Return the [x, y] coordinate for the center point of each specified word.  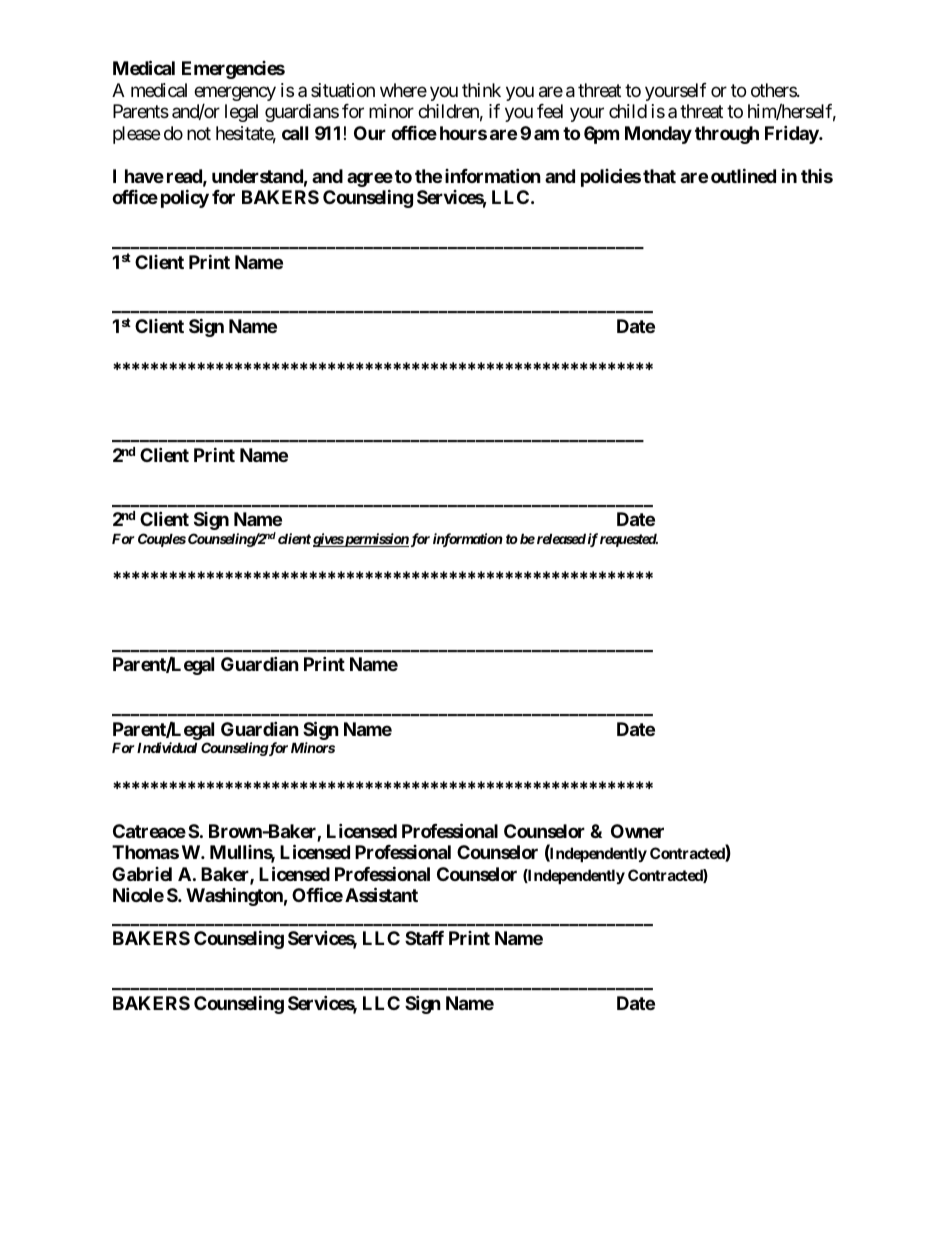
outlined [743, 175]
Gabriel [142, 874]
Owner [637, 831]
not [199, 133]
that [659, 176]
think [481, 90]
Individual [167, 747]
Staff [424, 938]
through [727, 135]
